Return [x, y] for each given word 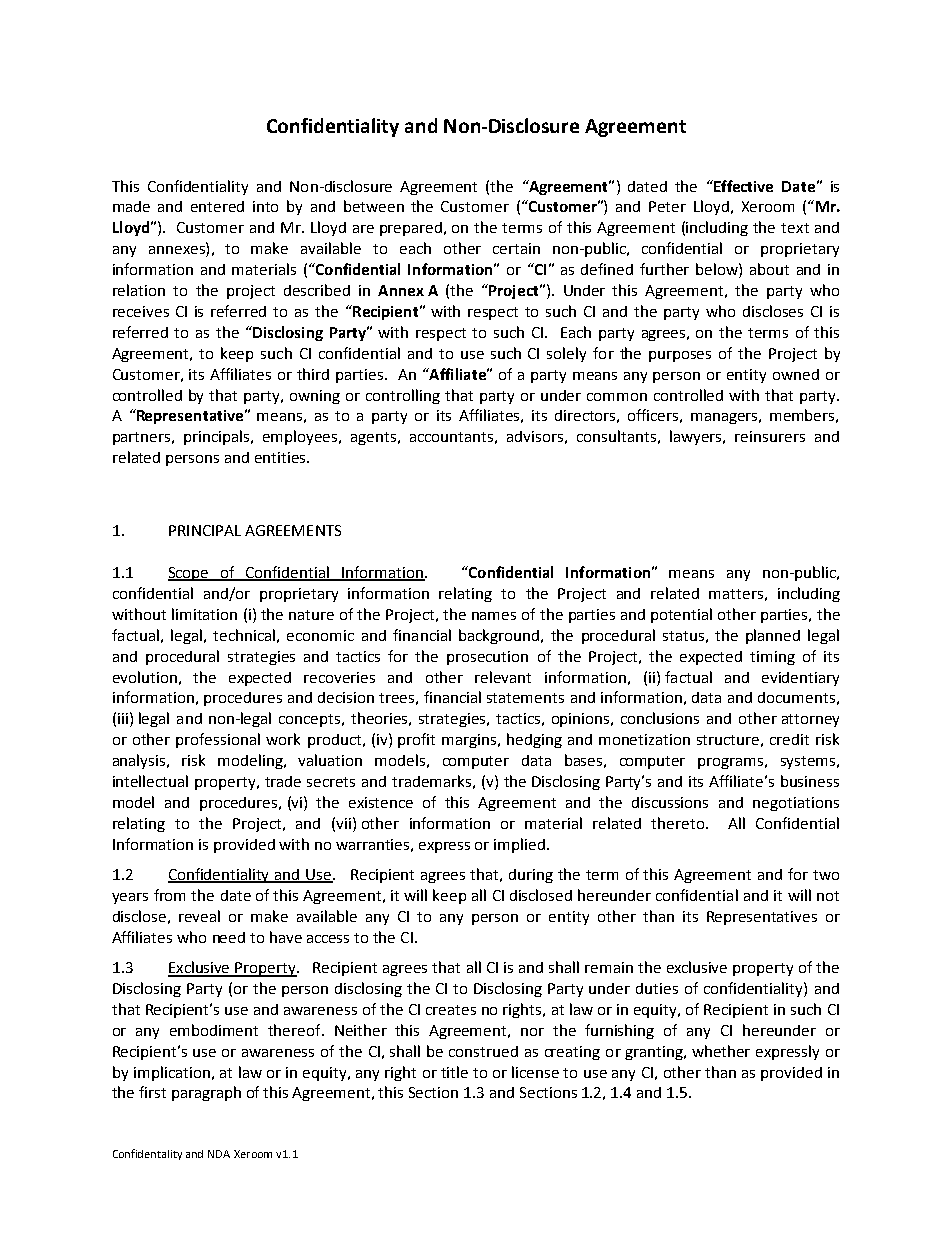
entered [217, 206]
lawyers [697, 437]
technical [244, 635]
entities [281, 457]
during [531, 876]
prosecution [487, 658]
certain [516, 248]
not [828, 896]
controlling [403, 396]
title [454, 1072]
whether [721, 1051]
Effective [742, 186]
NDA [219, 1154]
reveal [199, 916]
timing [772, 658]
